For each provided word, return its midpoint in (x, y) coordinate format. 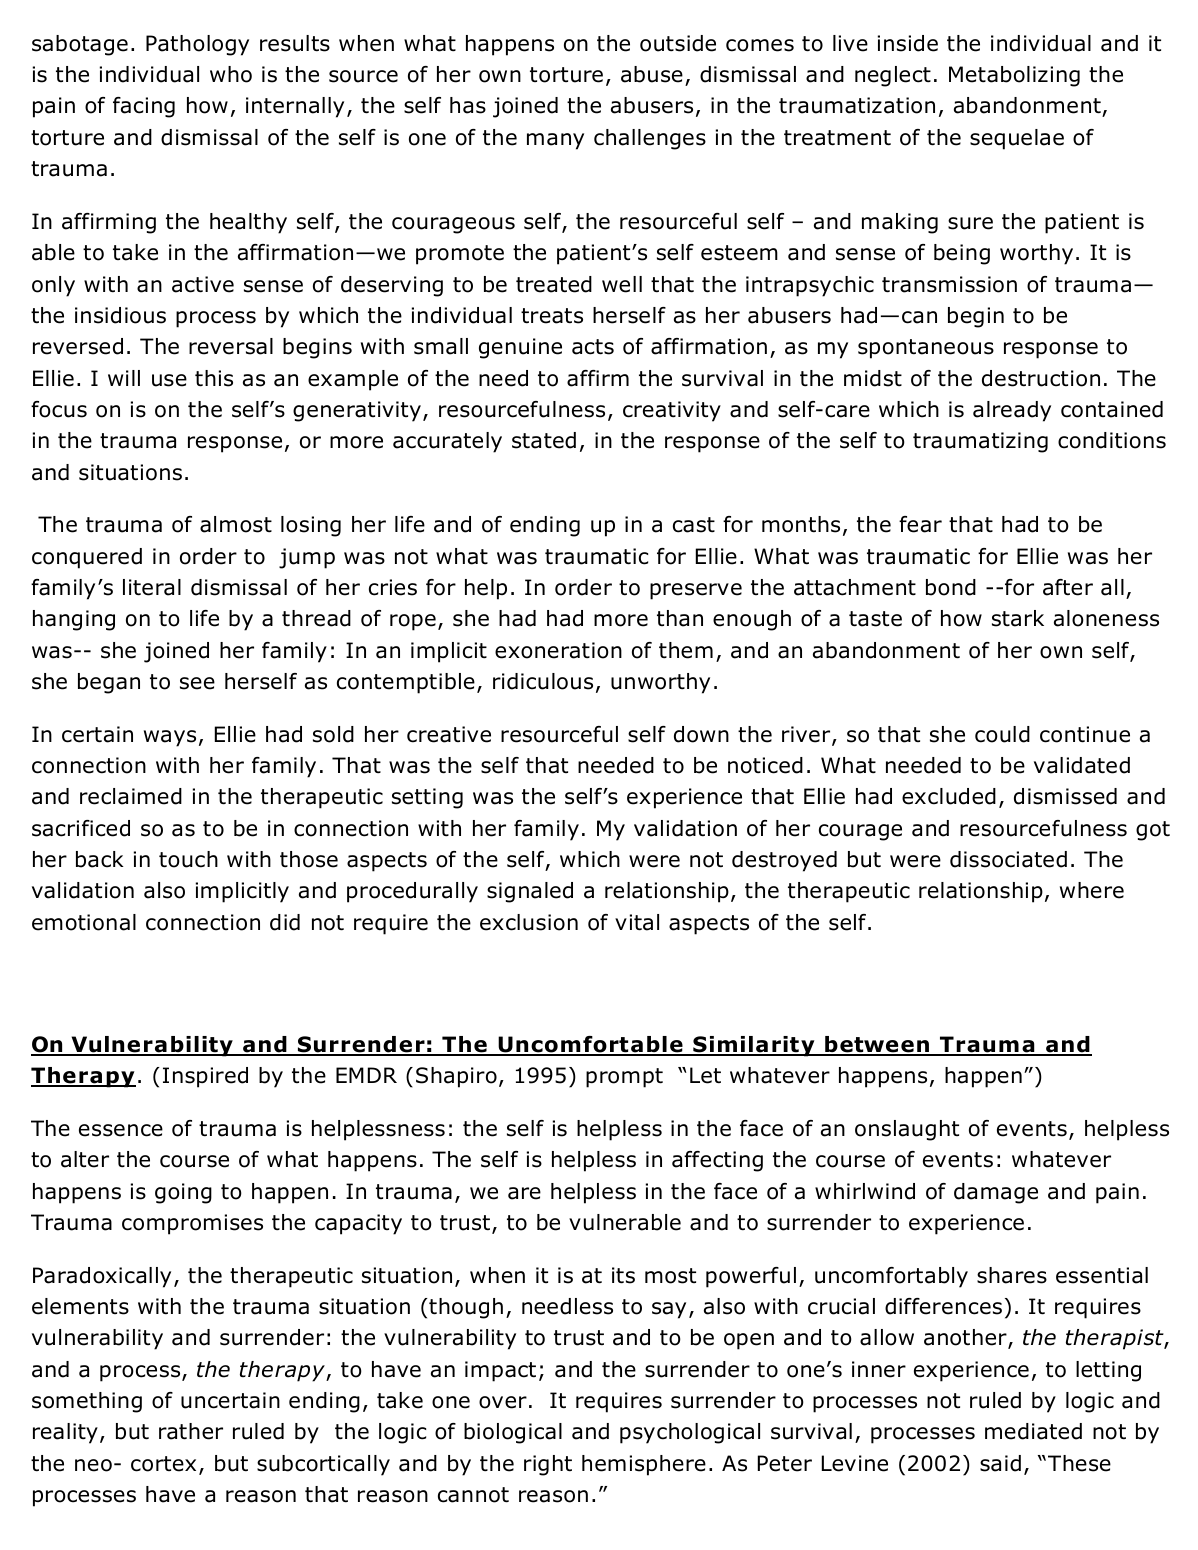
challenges (650, 139)
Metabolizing (1014, 76)
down (701, 734)
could (1002, 734)
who (231, 74)
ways (170, 738)
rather (191, 1431)
